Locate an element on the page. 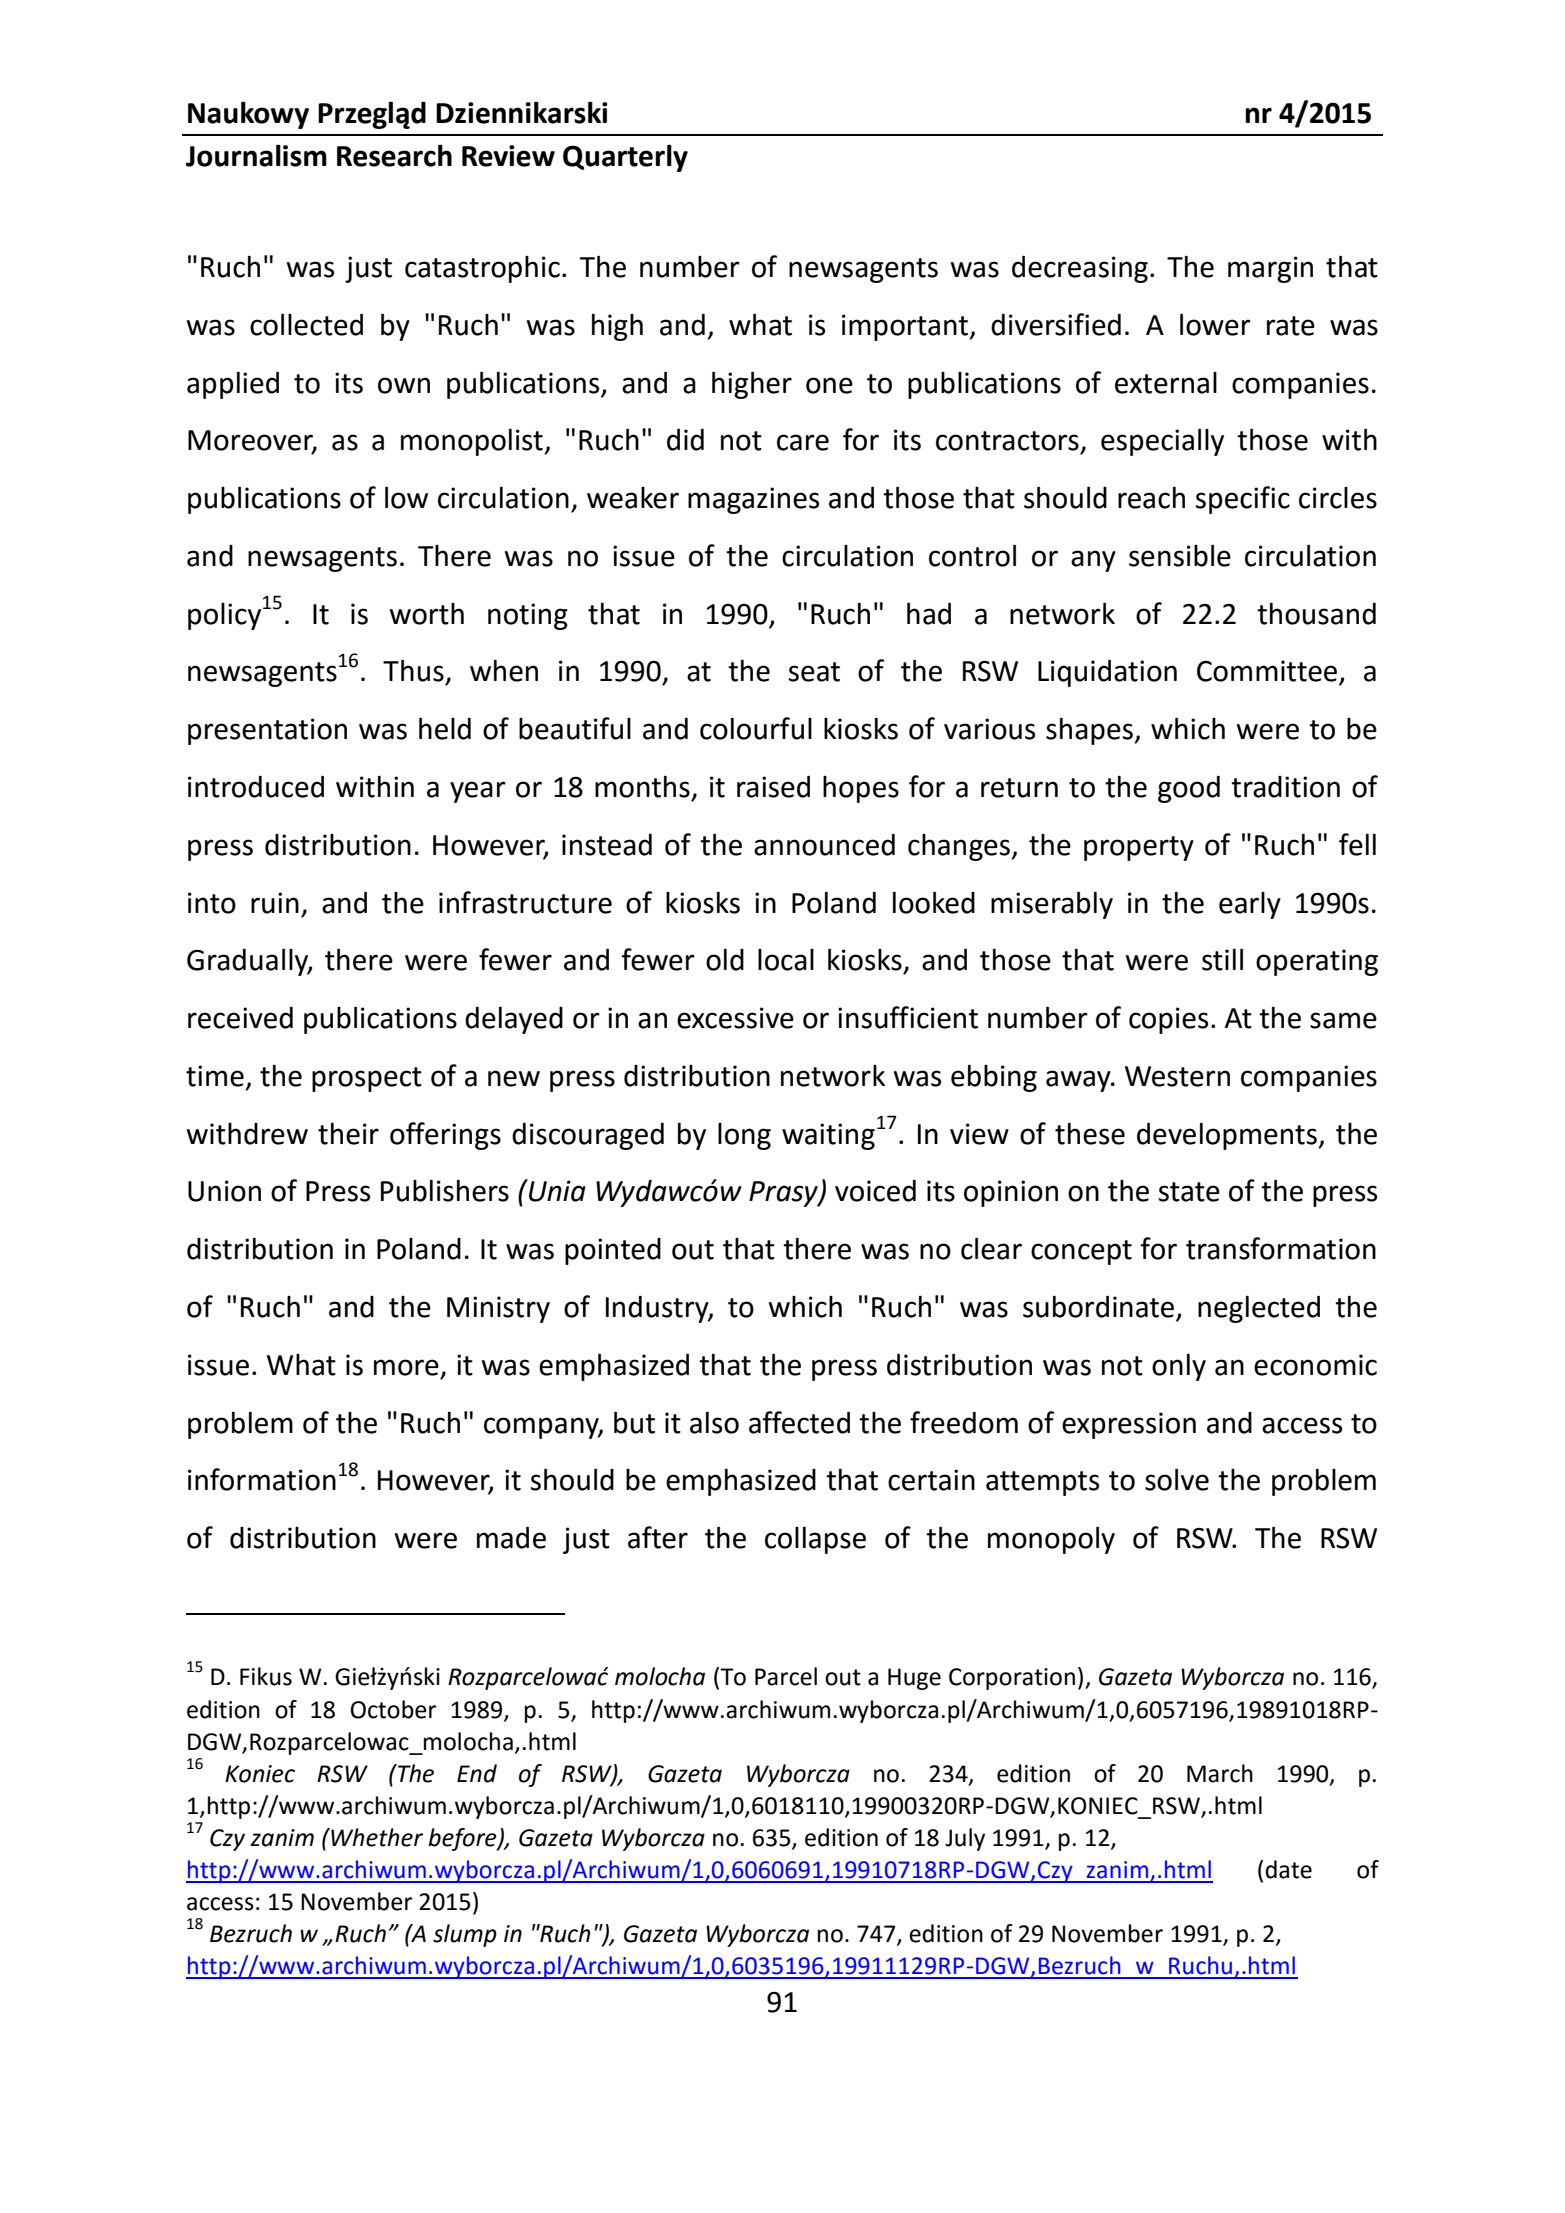 This image has width=1565, height=2213. excessive is located at coordinates (735, 1018).
